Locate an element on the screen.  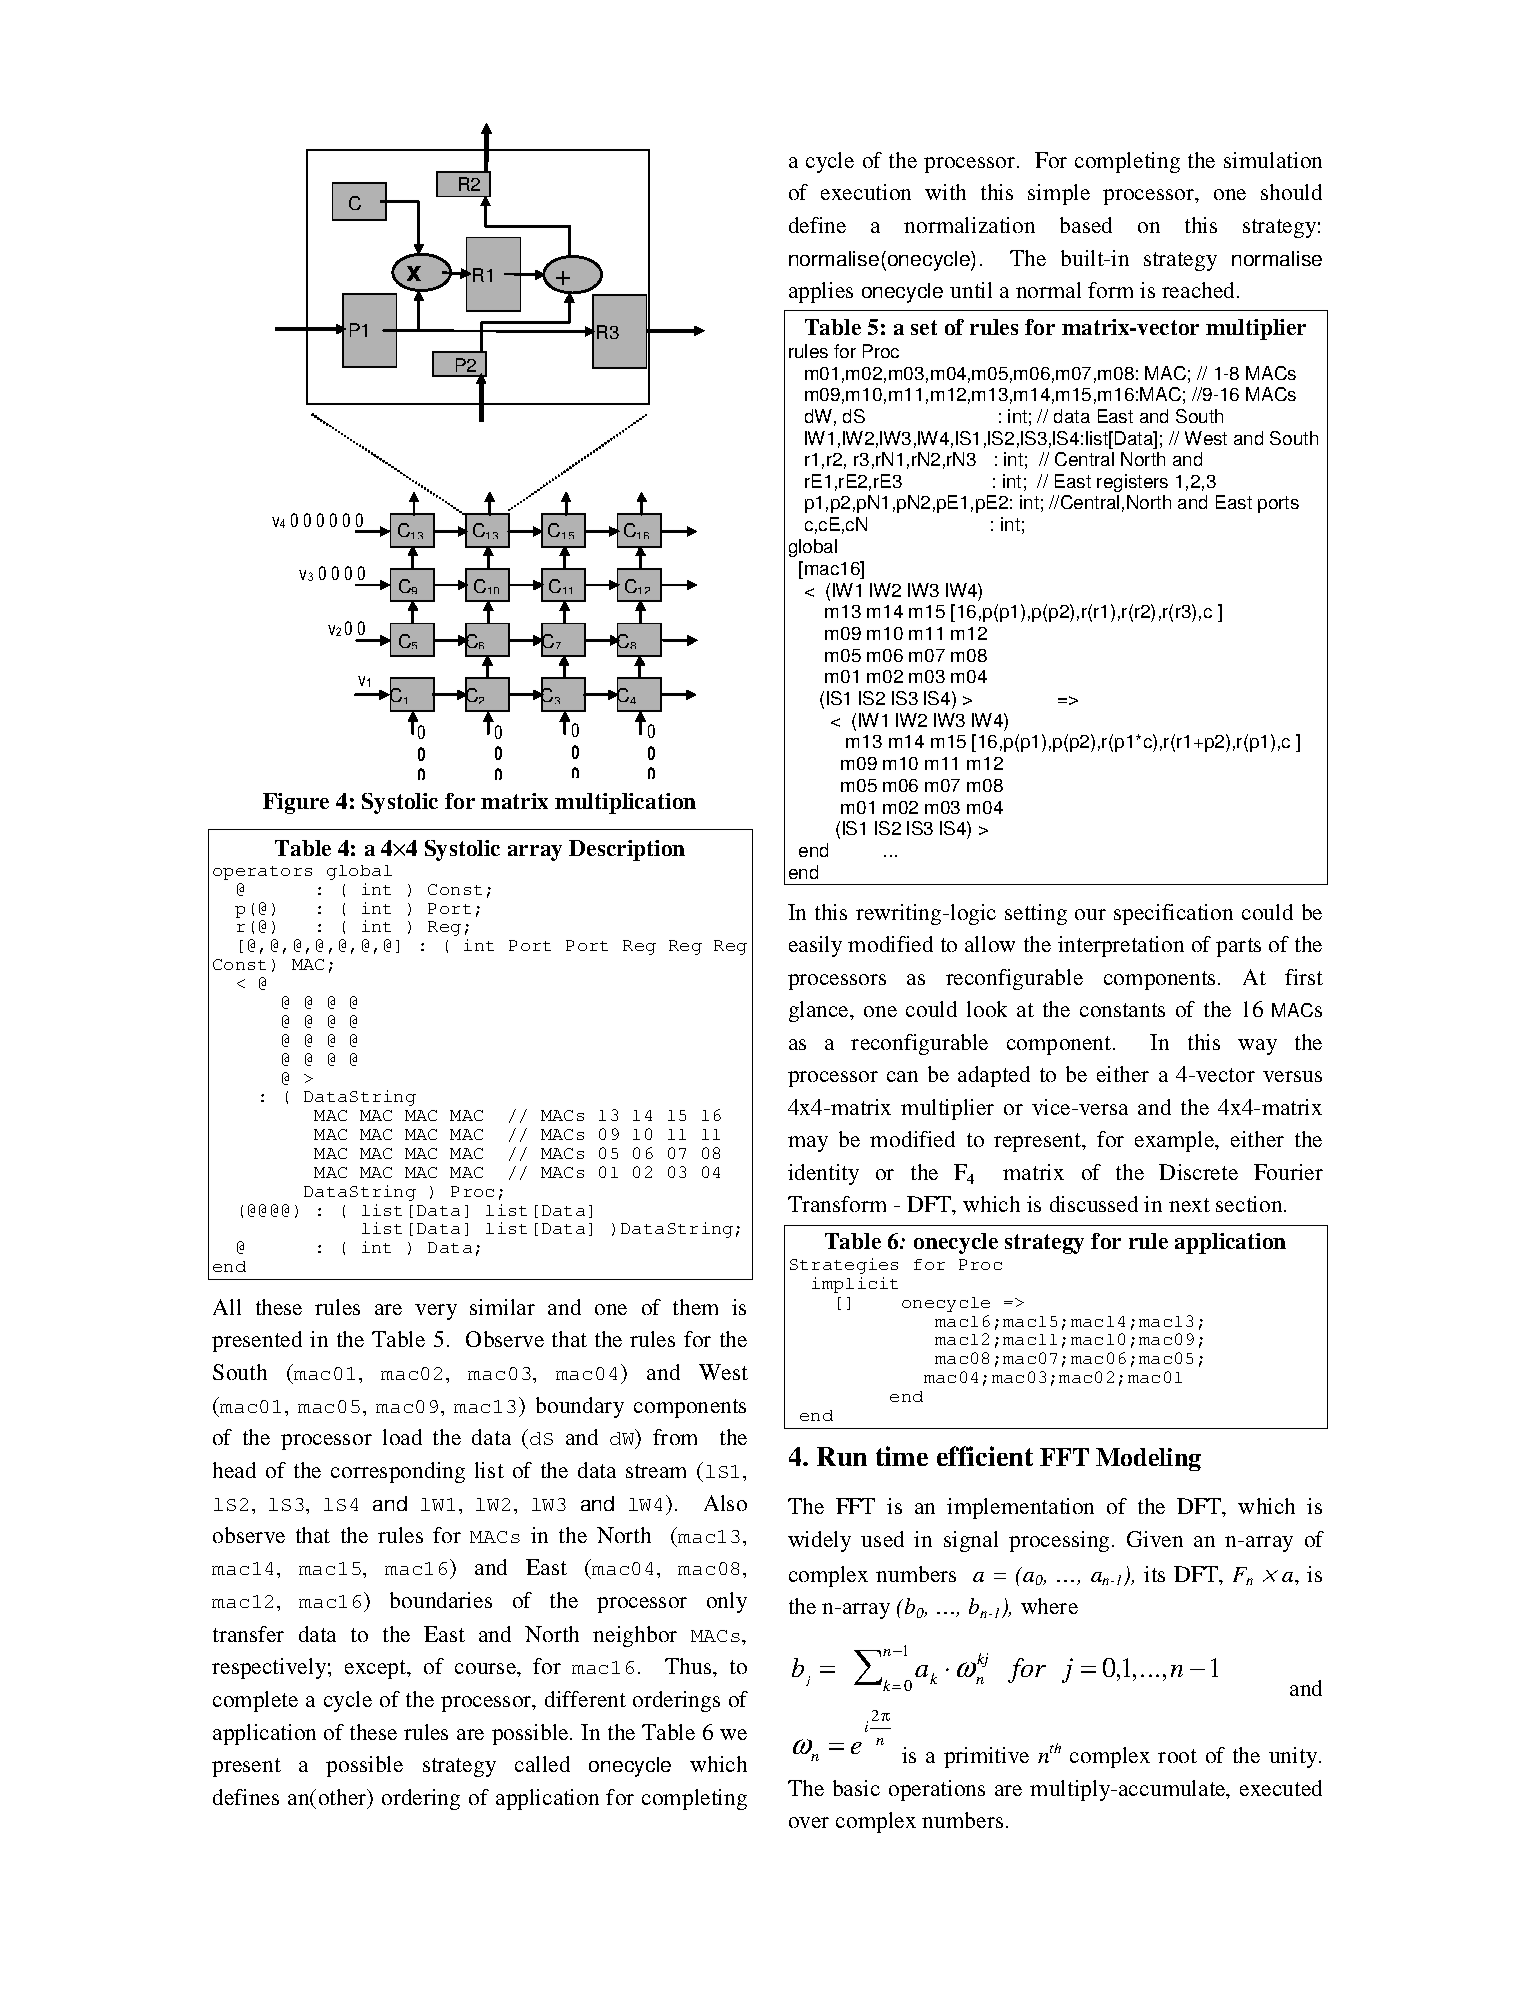
execution is located at coordinates (866, 192).
